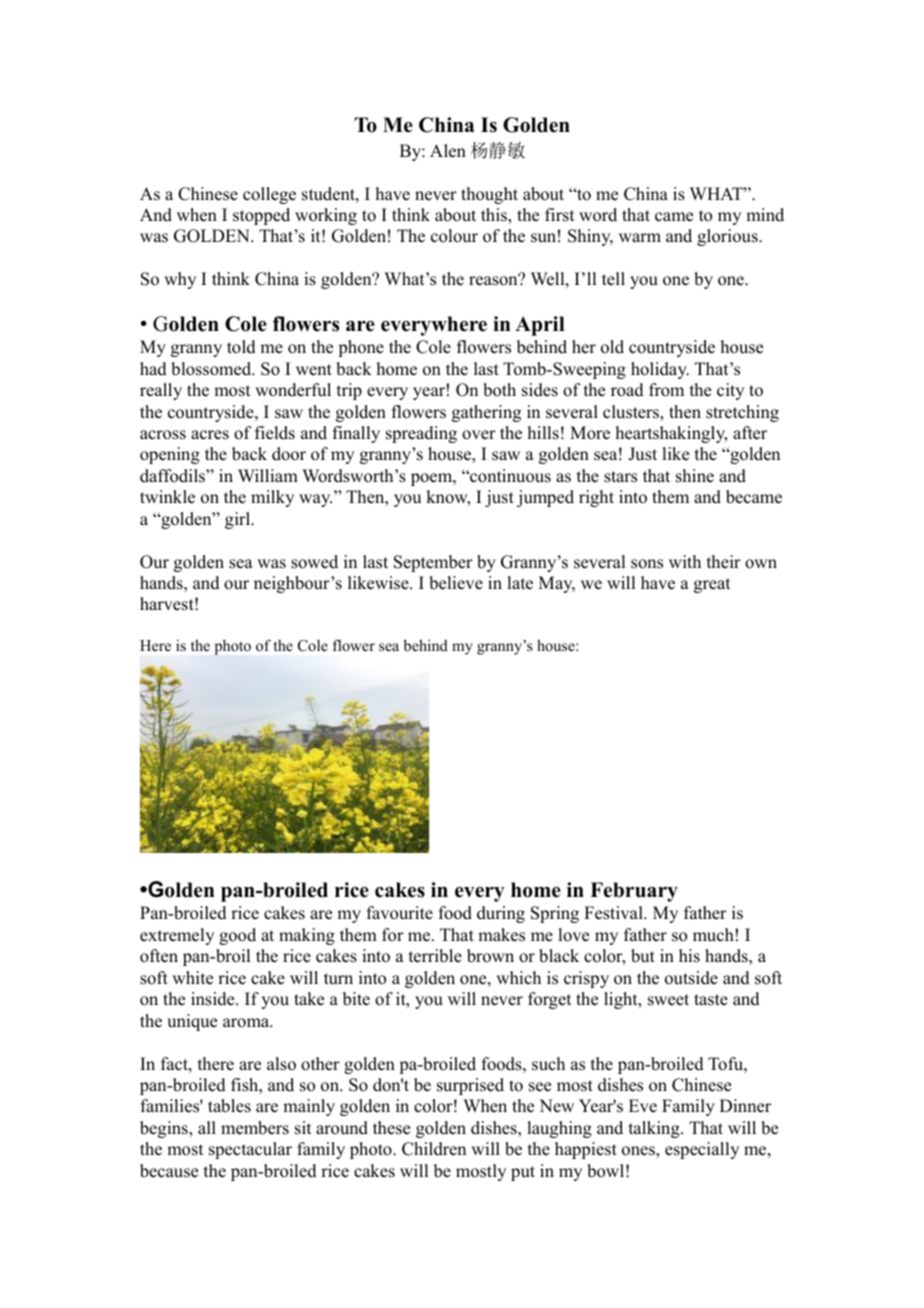 The image size is (924, 1308). Describe the element at coordinates (454, 236) in the page. I see `colour` at that location.
